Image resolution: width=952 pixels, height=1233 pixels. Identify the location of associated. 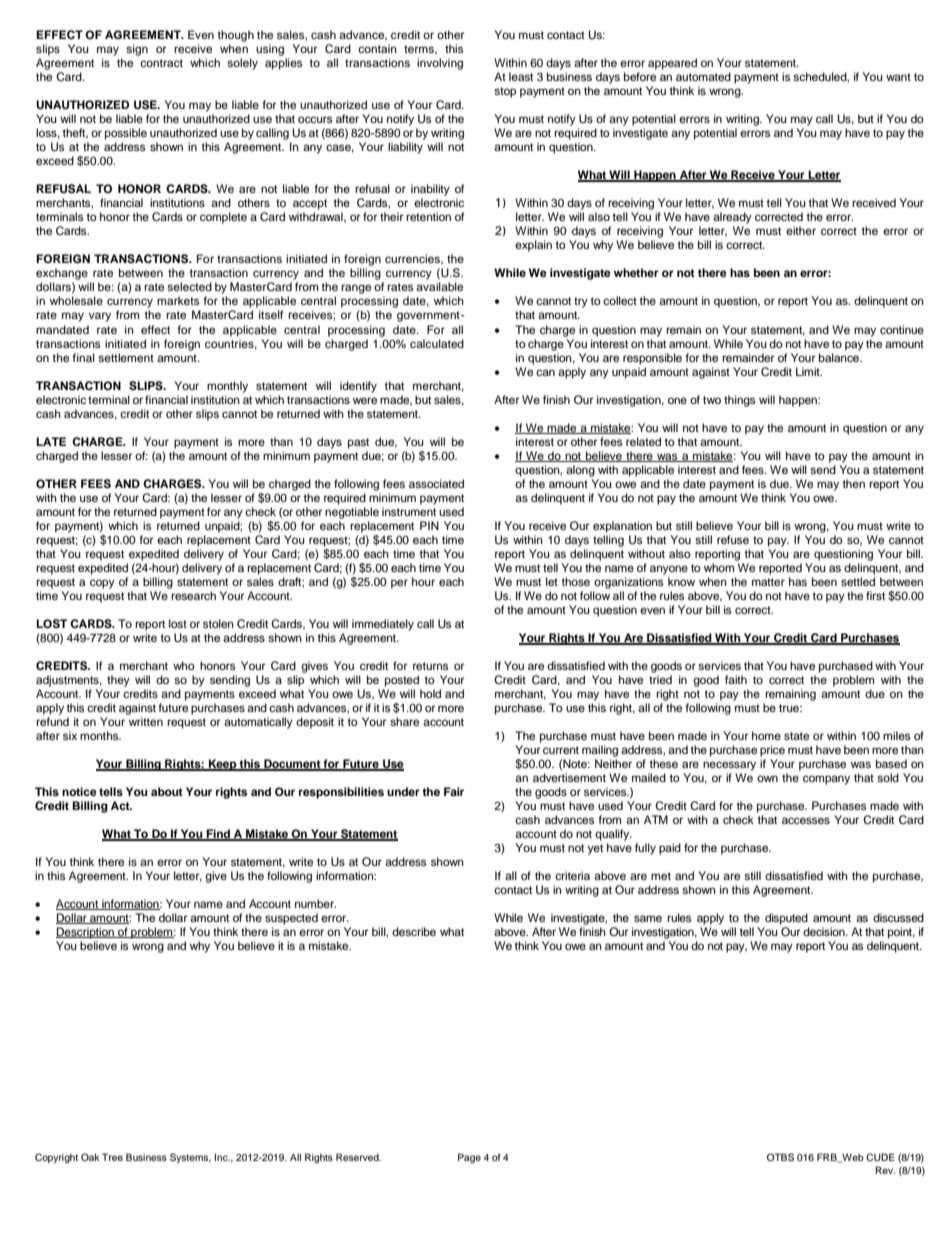
(436, 483).
